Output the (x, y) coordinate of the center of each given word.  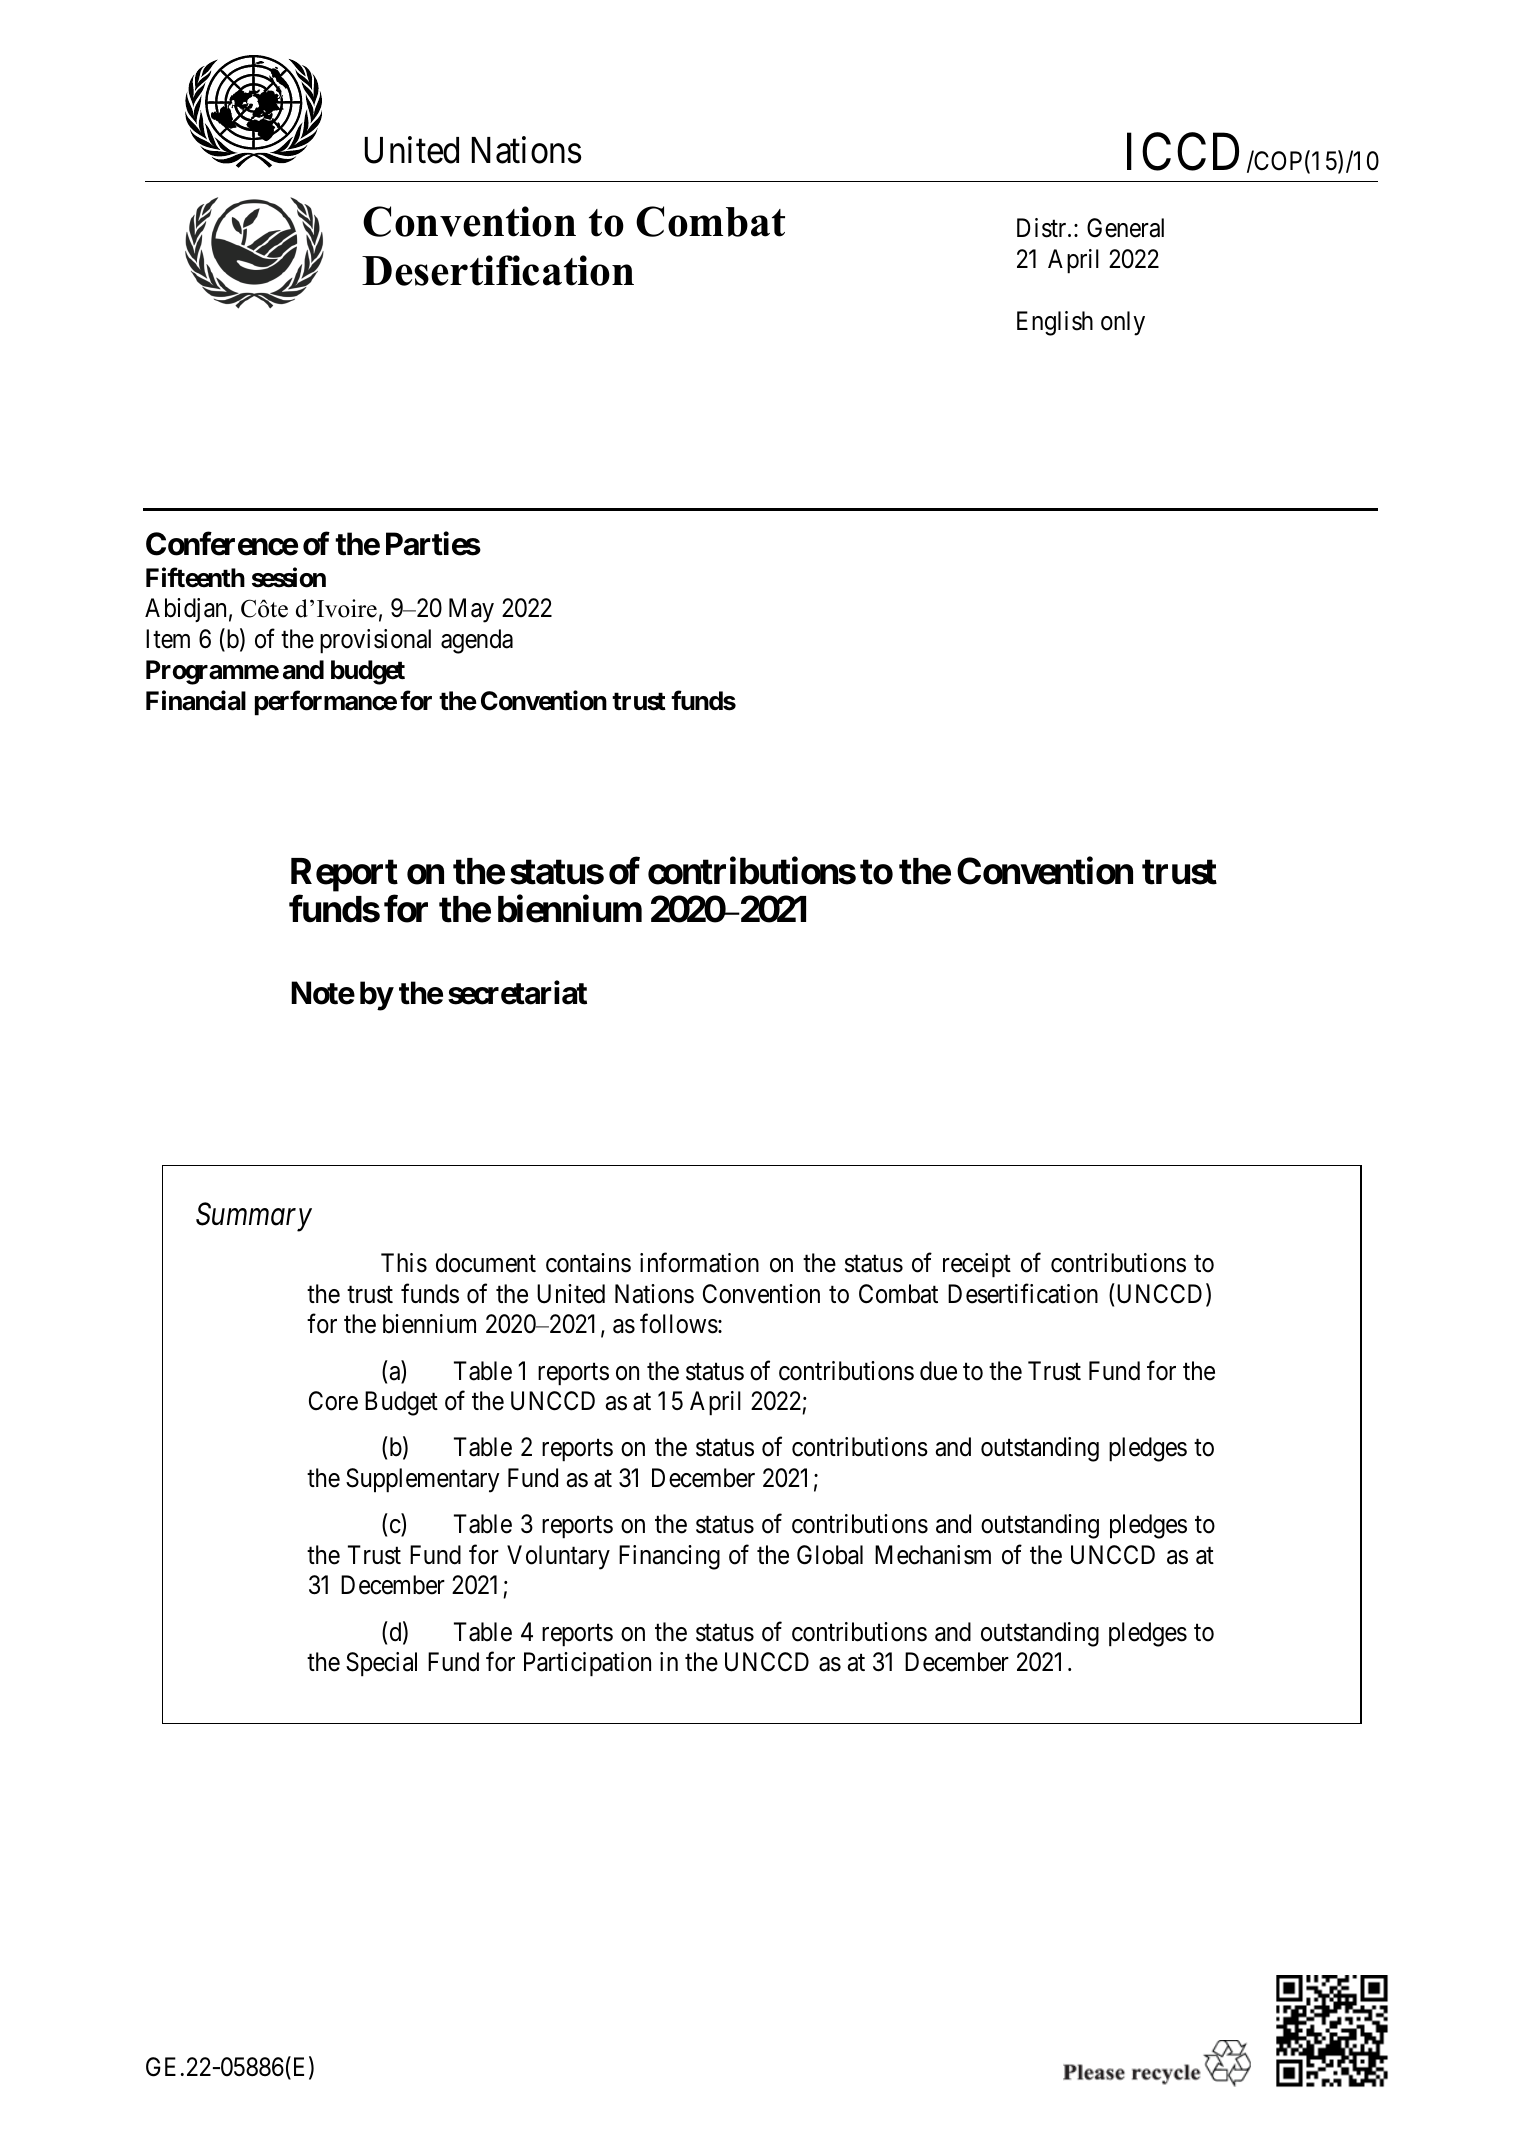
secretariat (517, 993)
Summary (254, 1217)
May (471, 611)
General (1125, 228)
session (289, 577)
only (1123, 323)
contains (588, 1263)
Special (381, 1664)
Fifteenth (195, 577)
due (938, 1371)
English (1055, 323)
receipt (977, 1265)
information (699, 1263)
